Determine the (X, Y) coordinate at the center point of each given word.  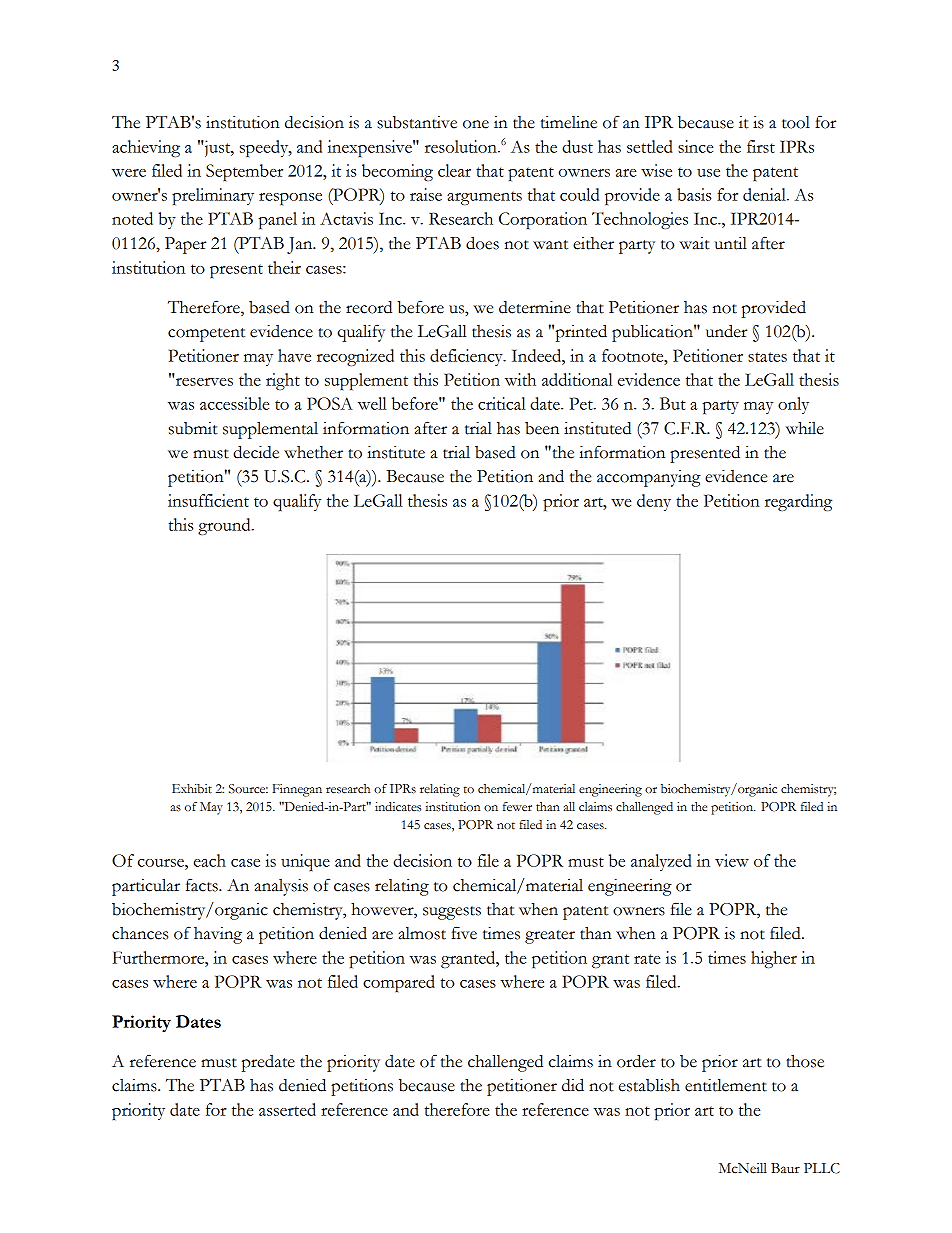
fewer (517, 807)
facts (203, 885)
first (761, 146)
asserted (287, 1109)
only (793, 405)
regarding (798, 502)
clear (454, 170)
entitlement (726, 1085)
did (573, 1085)
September (244, 172)
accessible (234, 403)
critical (502, 403)
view (732, 860)
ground (225, 526)
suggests (452, 913)
